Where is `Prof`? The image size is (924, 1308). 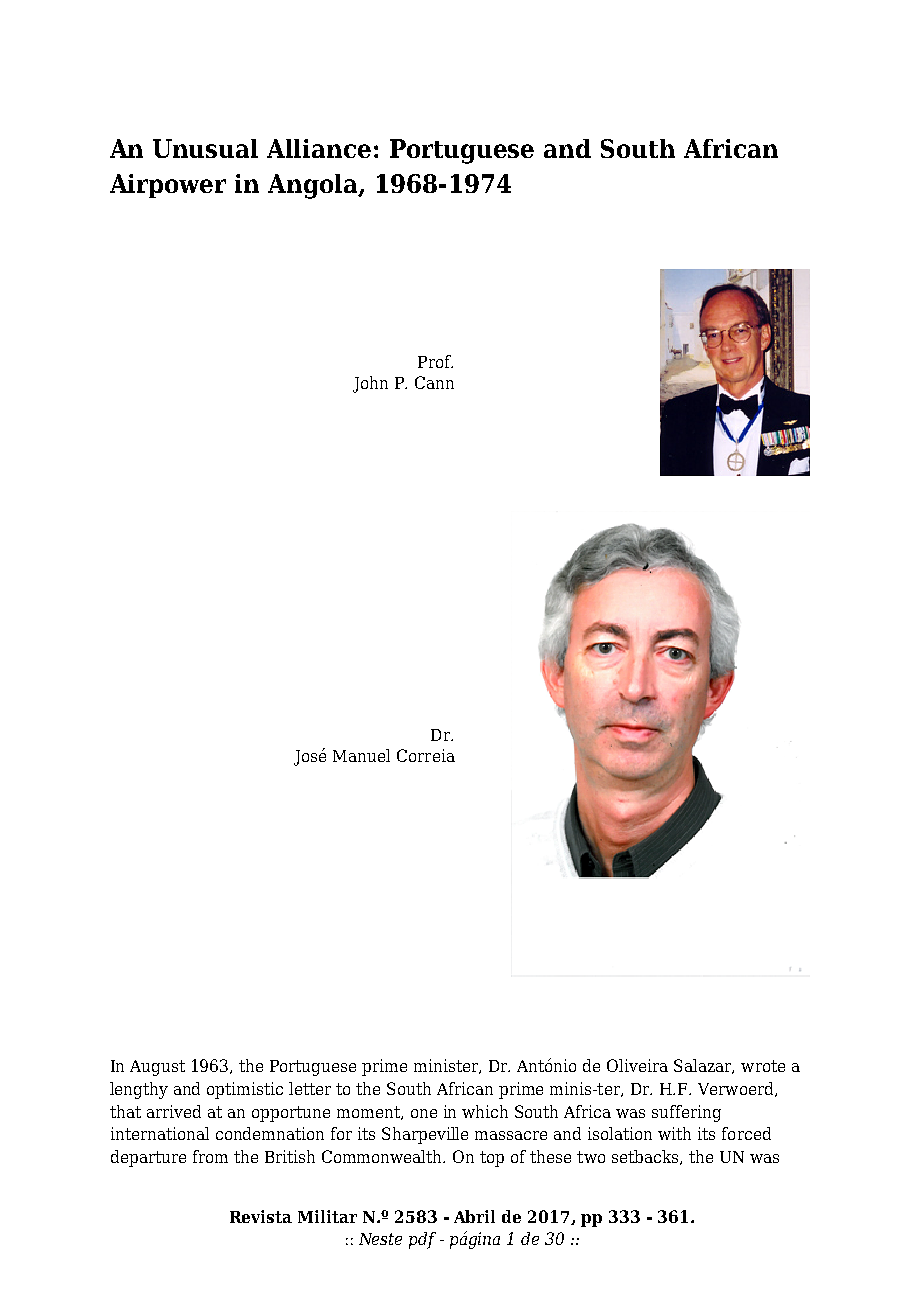 Prof is located at coordinates (435, 361).
